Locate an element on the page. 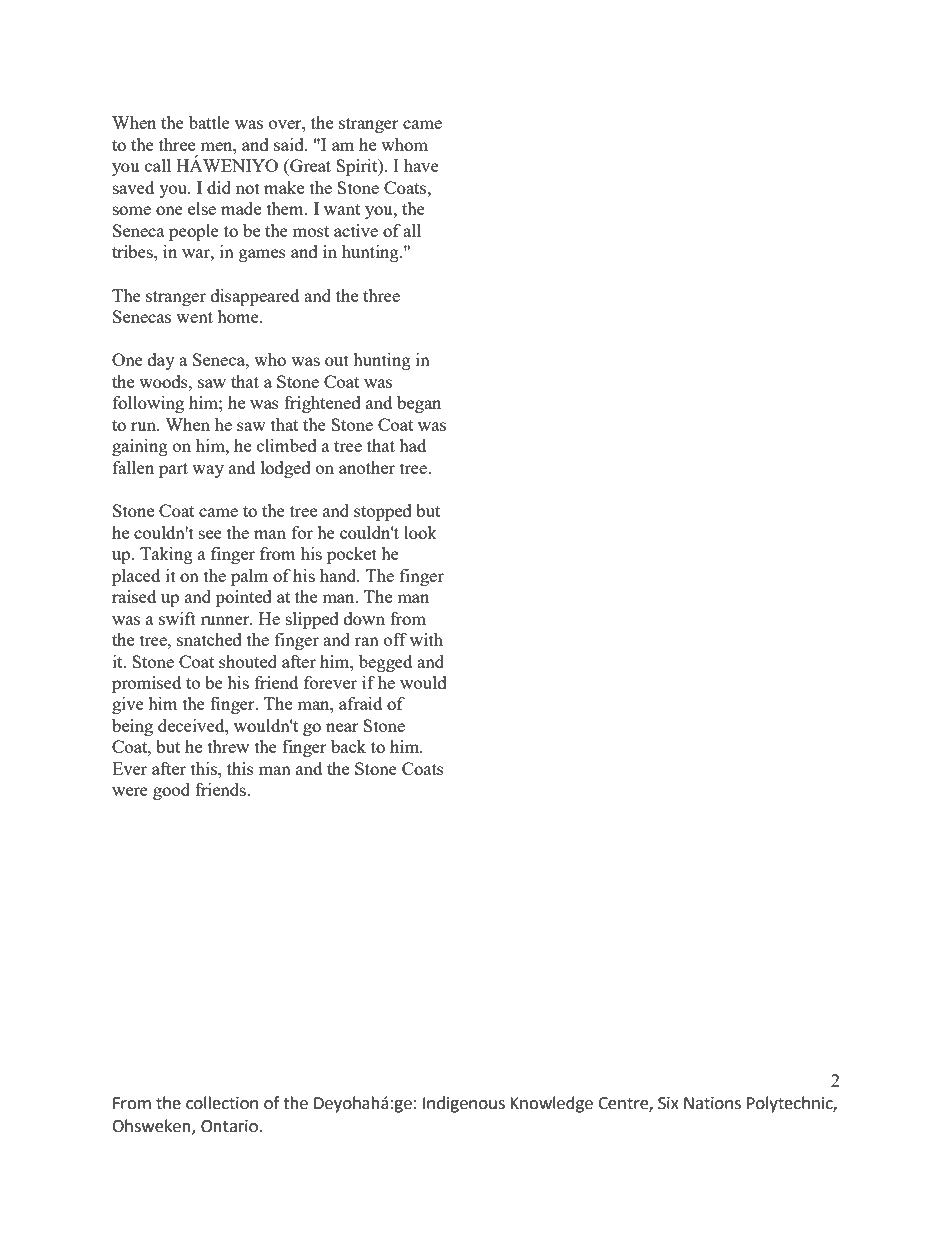 Image resolution: width=952 pixels, height=1233 pixels. day is located at coordinates (161, 361).
